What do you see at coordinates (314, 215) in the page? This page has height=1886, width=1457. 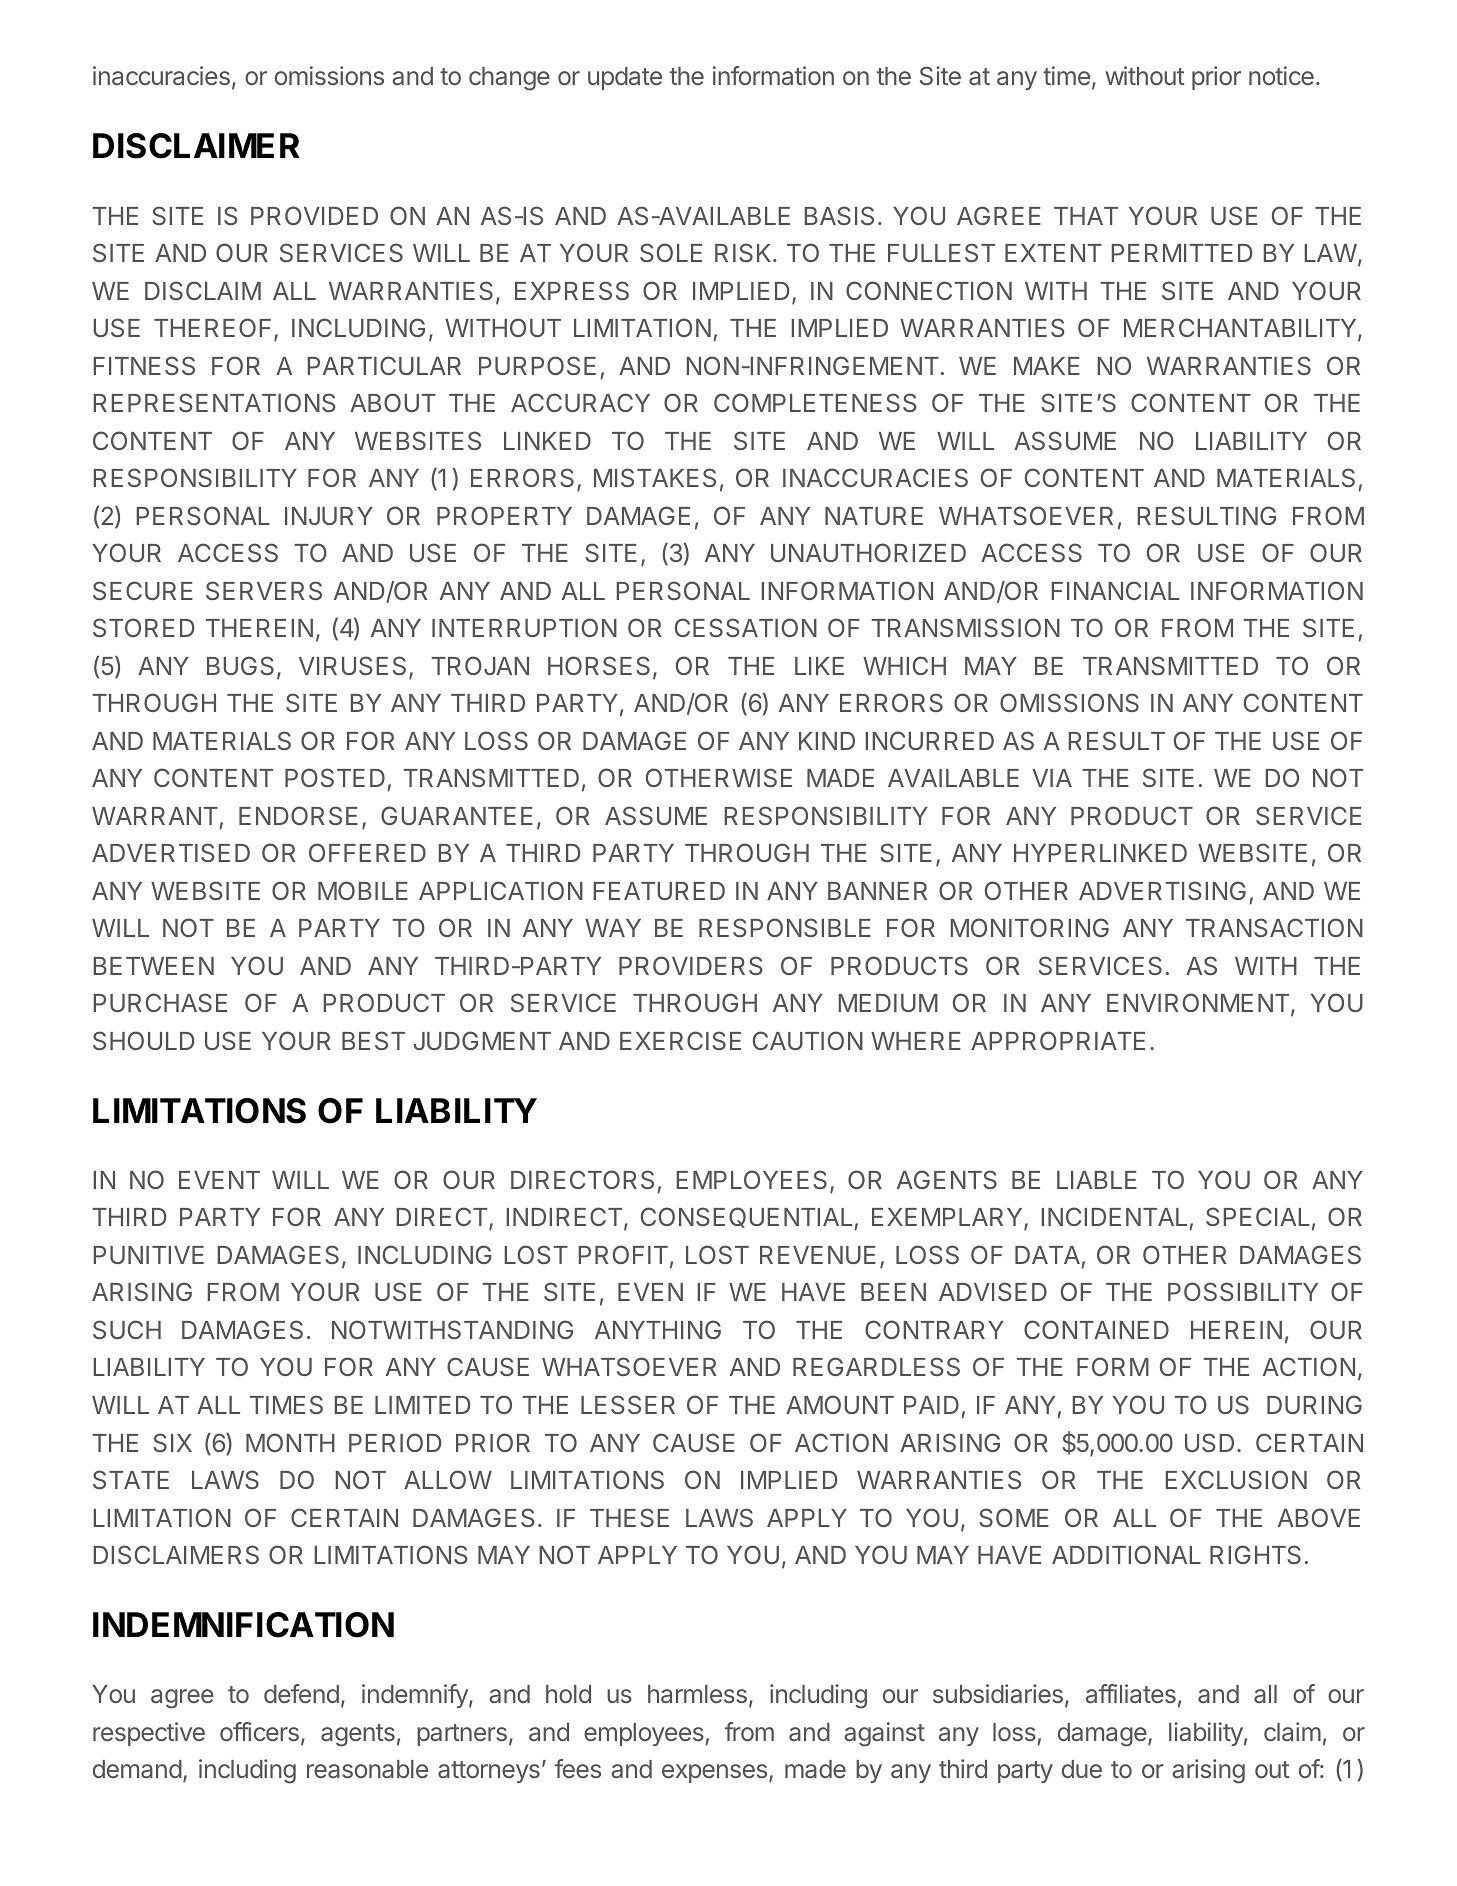 I see `PROVIDED` at bounding box center [314, 215].
